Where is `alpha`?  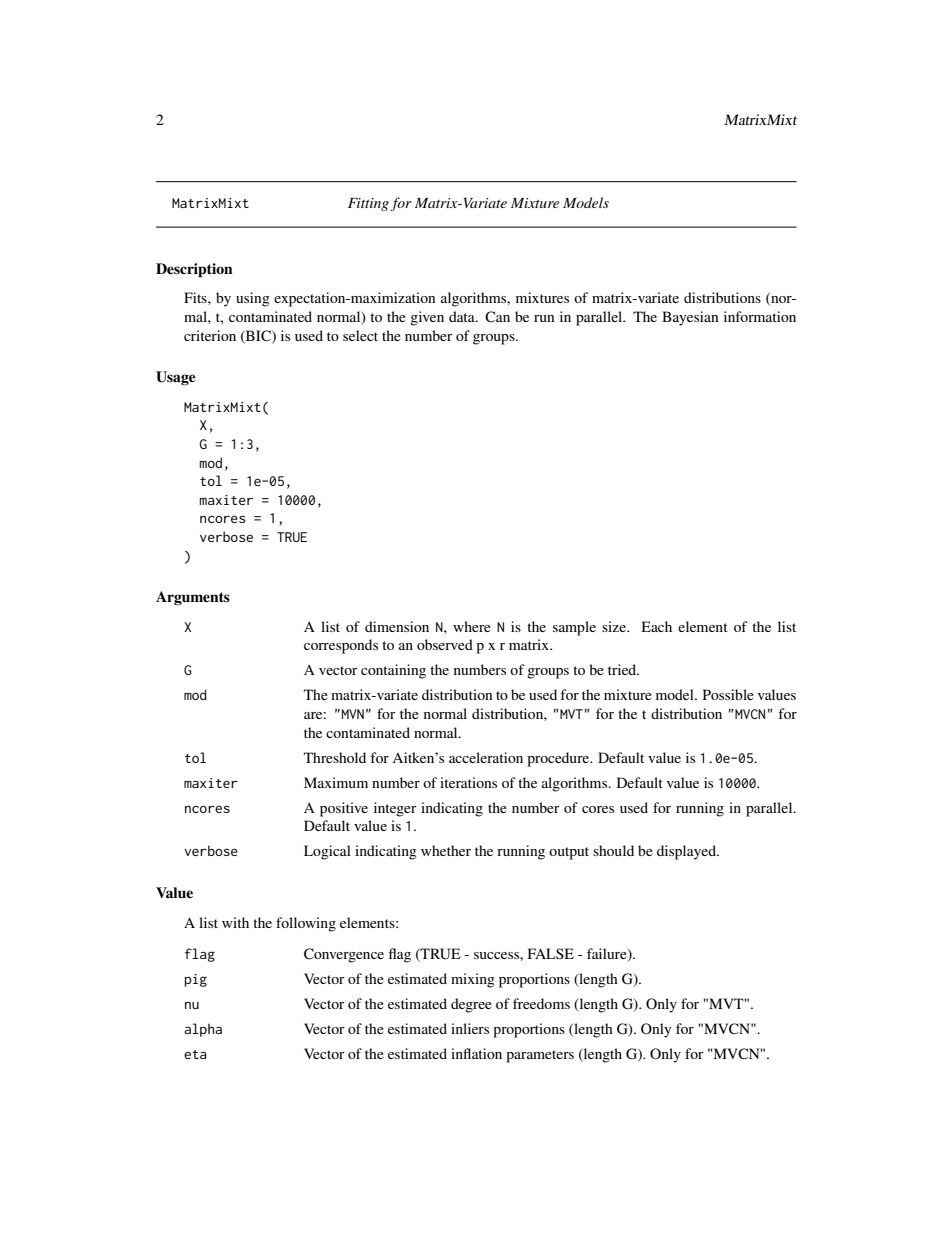
alpha is located at coordinates (203, 1030).
